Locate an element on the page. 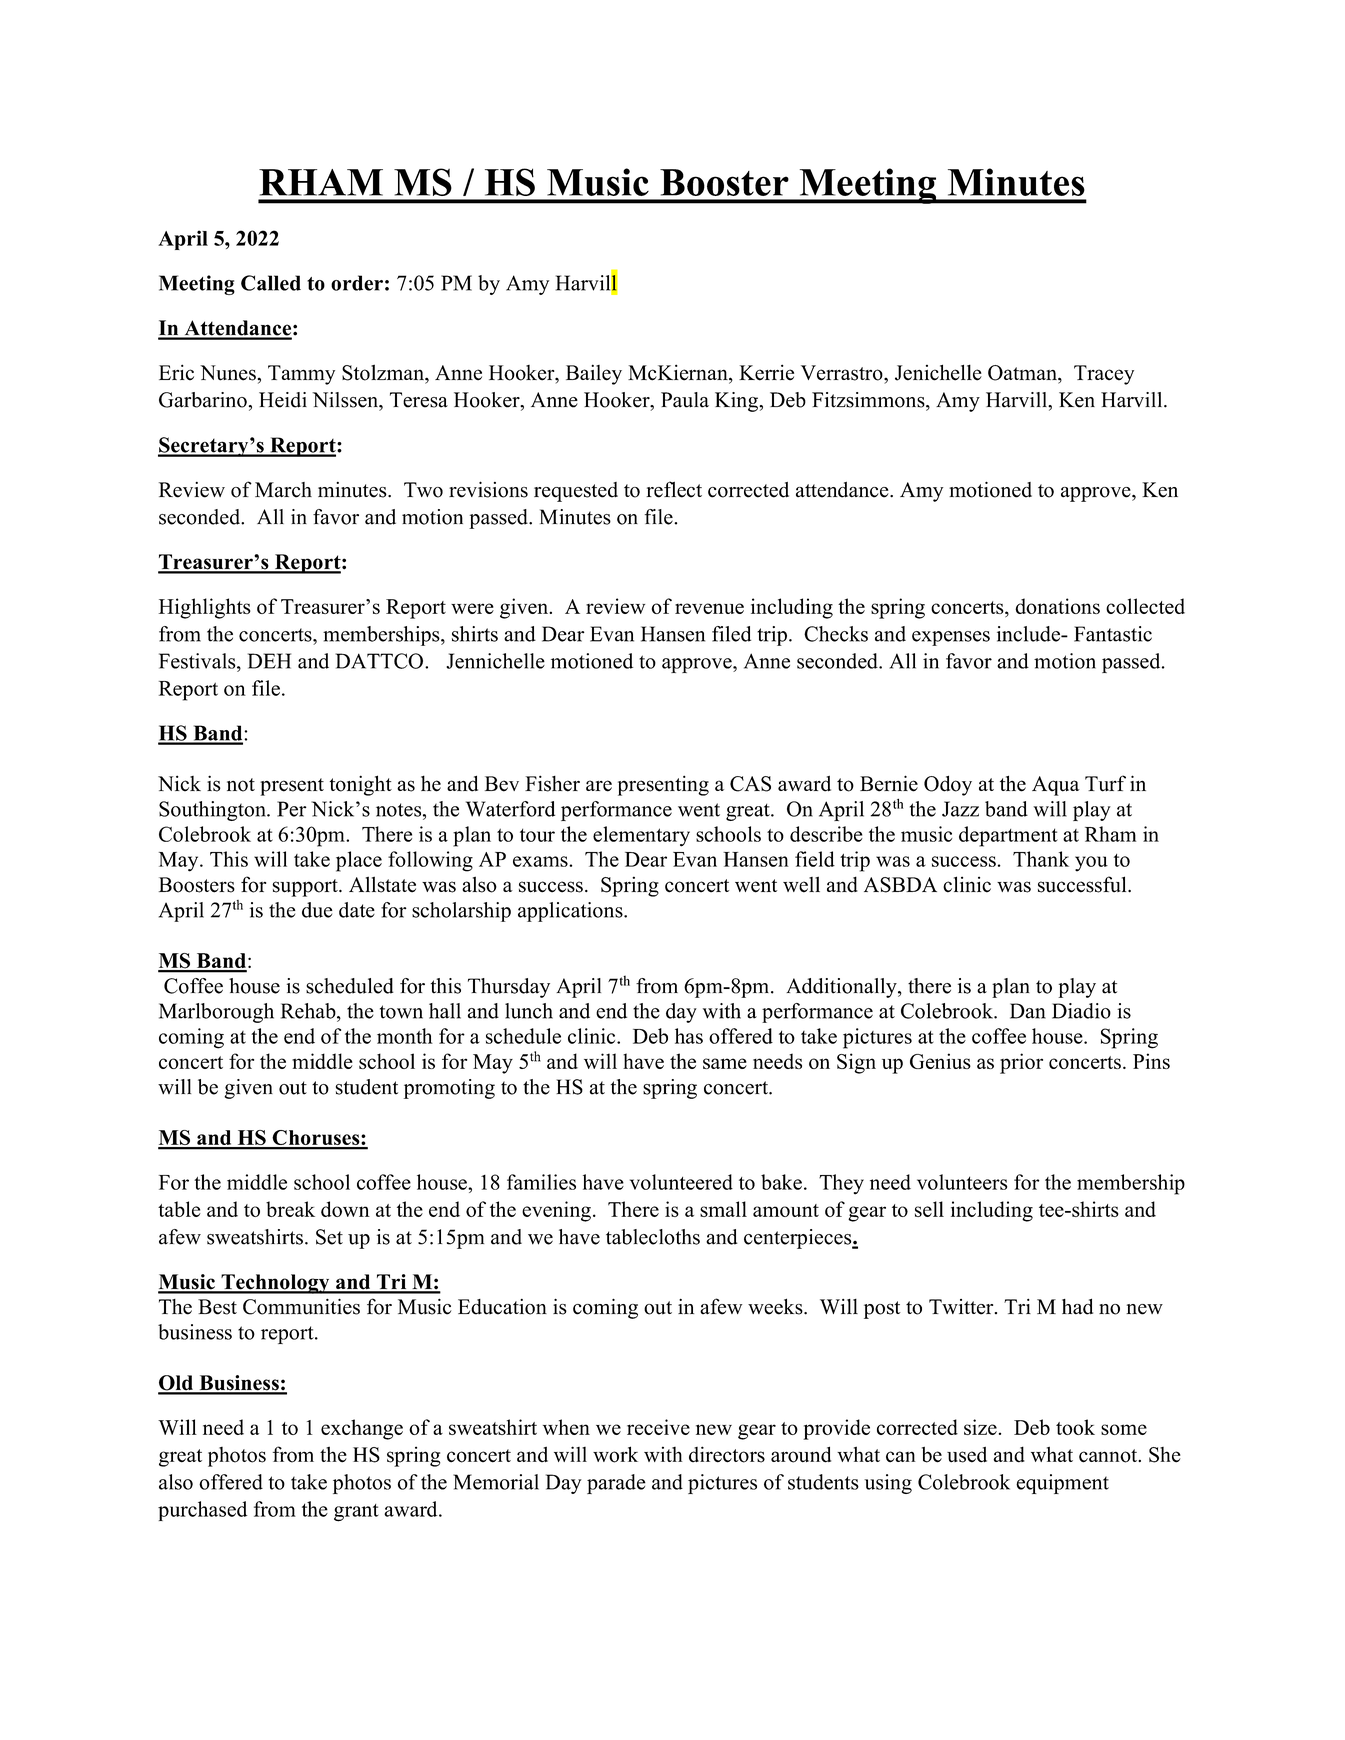 This page has height=1740, width=1345. Called is located at coordinates (271, 283).
